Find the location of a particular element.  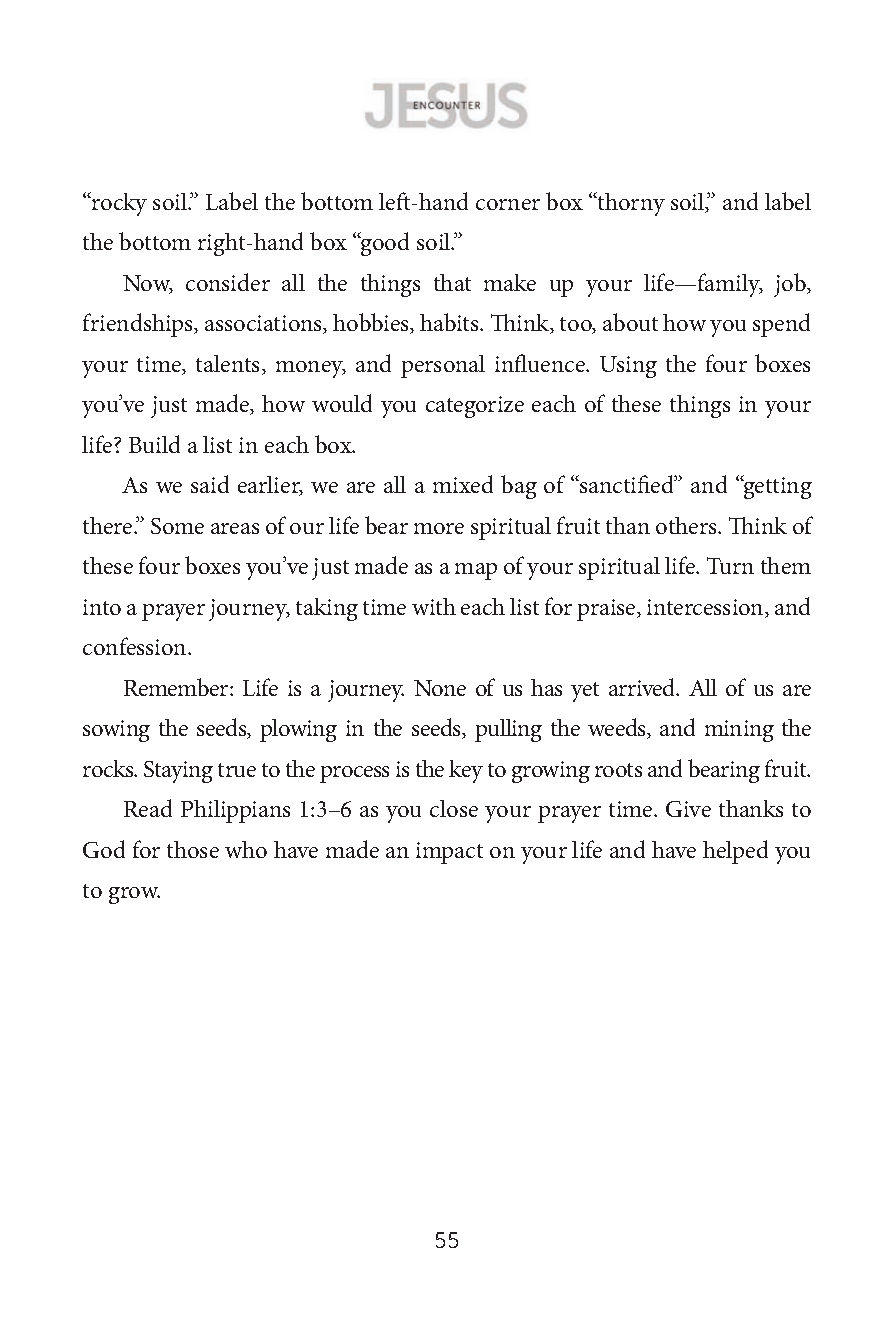

others is located at coordinates (687, 525).
